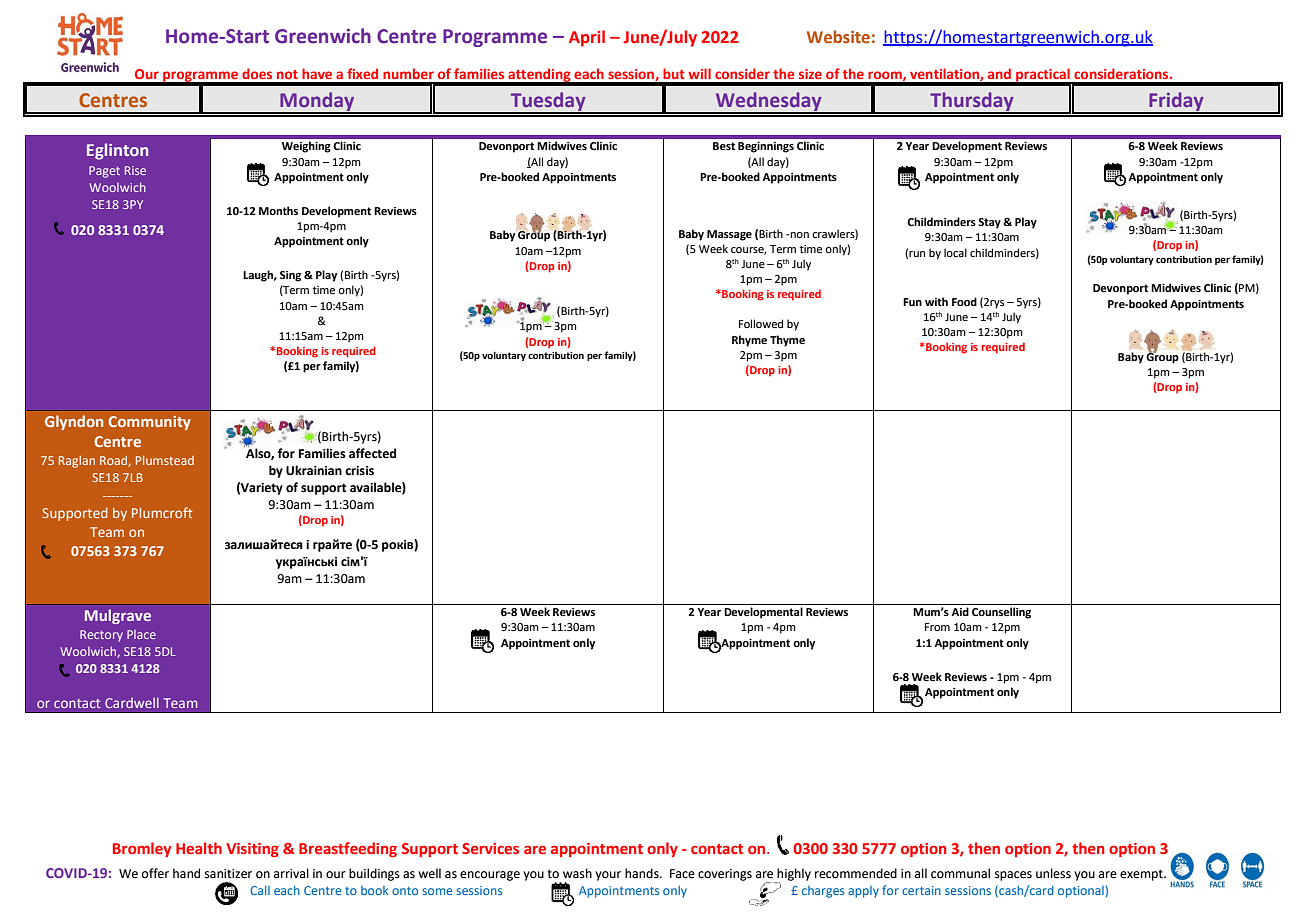 The height and width of the screenshot is (924, 1308). What do you see at coordinates (228, 874) in the screenshot?
I see `sanitizer` at bounding box center [228, 874].
